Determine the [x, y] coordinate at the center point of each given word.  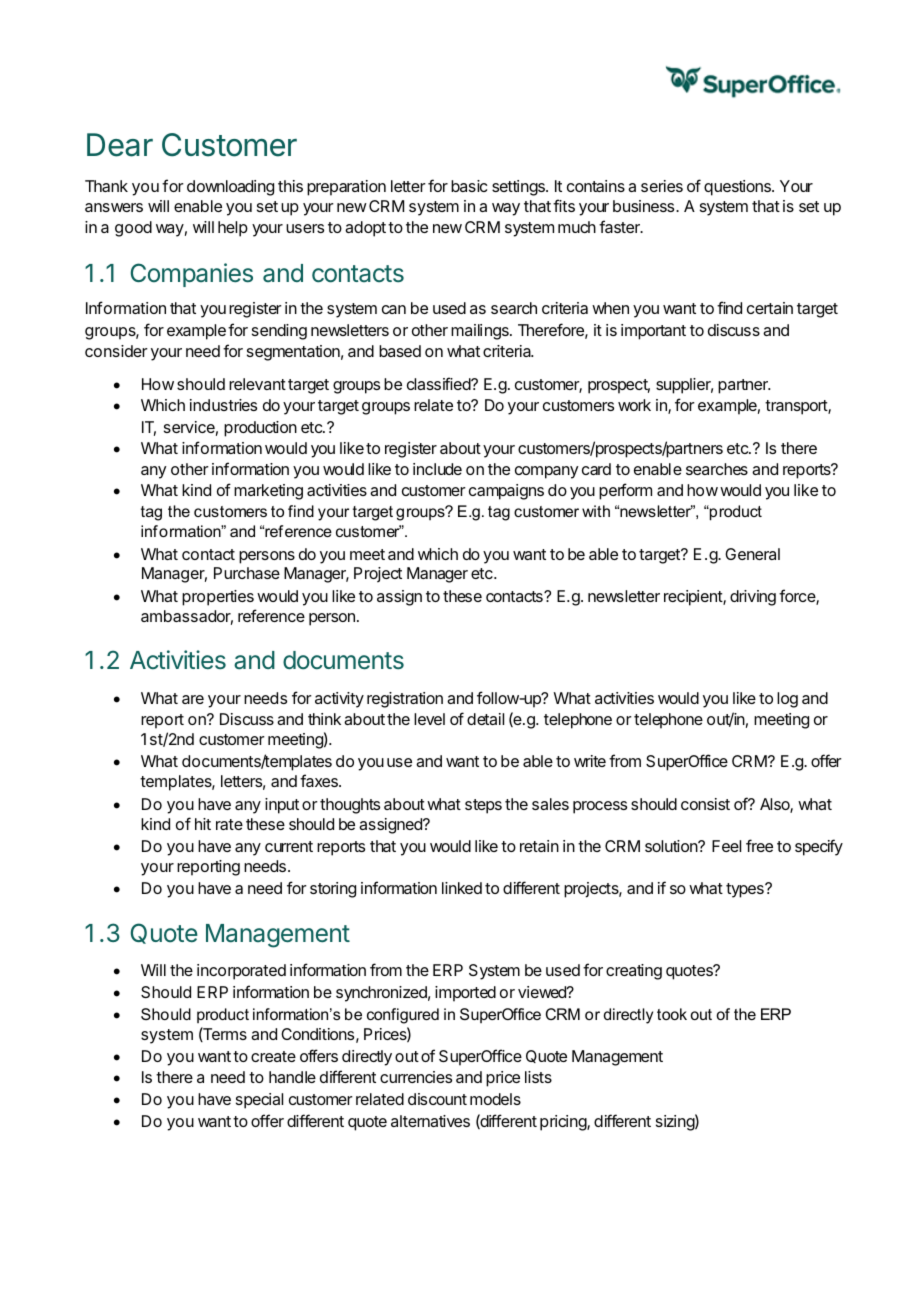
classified [439, 383]
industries [223, 405]
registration [405, 700]
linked [462, 888]
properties [218, 598]
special [259, 1101]
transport [797, 407]
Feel [726, 846]
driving [753, 598]
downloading [230, 188]
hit [203, 824]
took [672, 1014]
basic [469, 186]
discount [437, 1099]
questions [738, 188]
